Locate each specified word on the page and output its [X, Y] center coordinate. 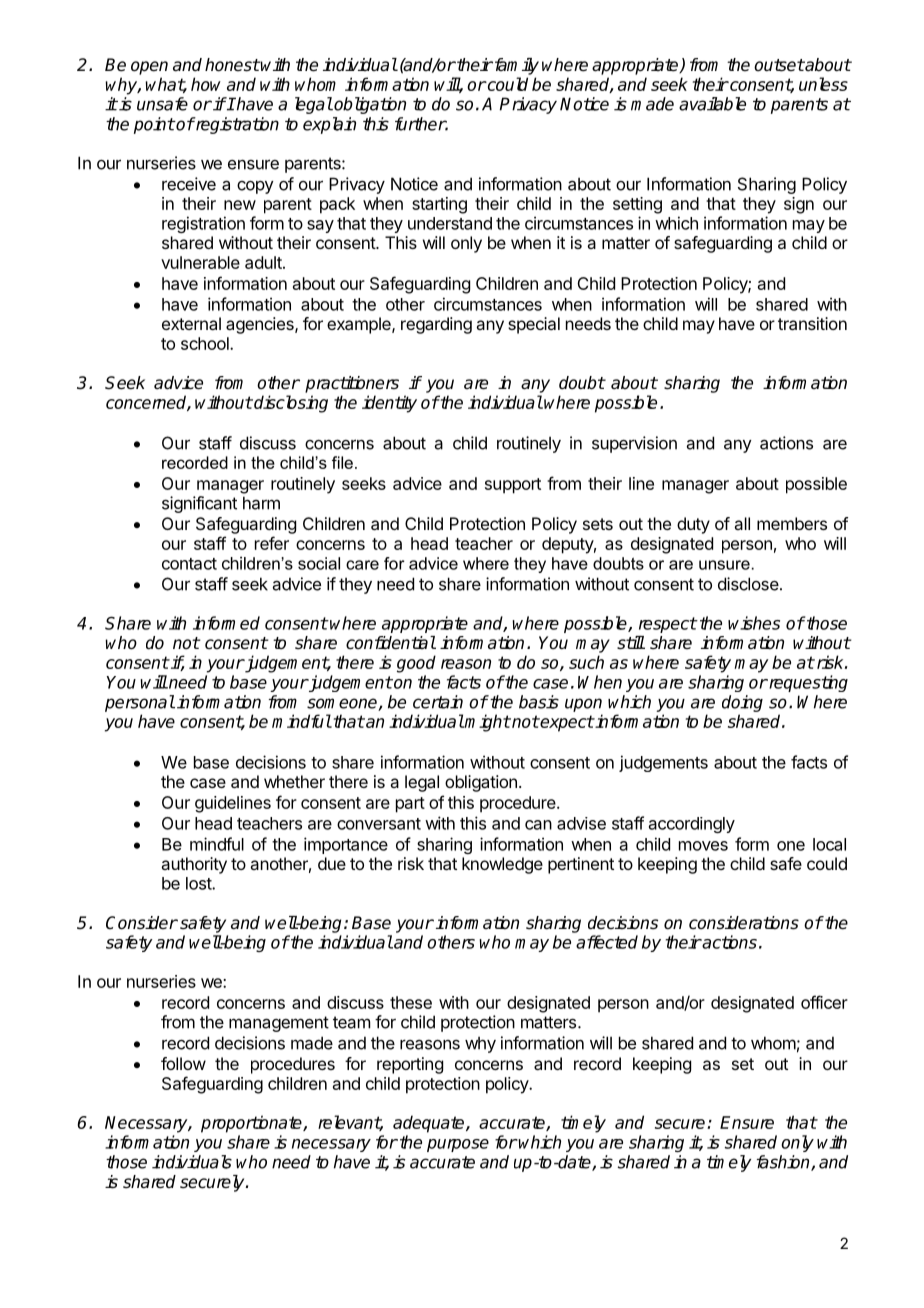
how [206, 84]
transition [812, 323]
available [712, 104]
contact [189, 564]
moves [703, 846]
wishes [754, 623]
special [534, 325]
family [515, 66]
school [206, 343]
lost [199, 883]
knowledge [502, 865]
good [416, 664]
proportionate [252, 1124]
